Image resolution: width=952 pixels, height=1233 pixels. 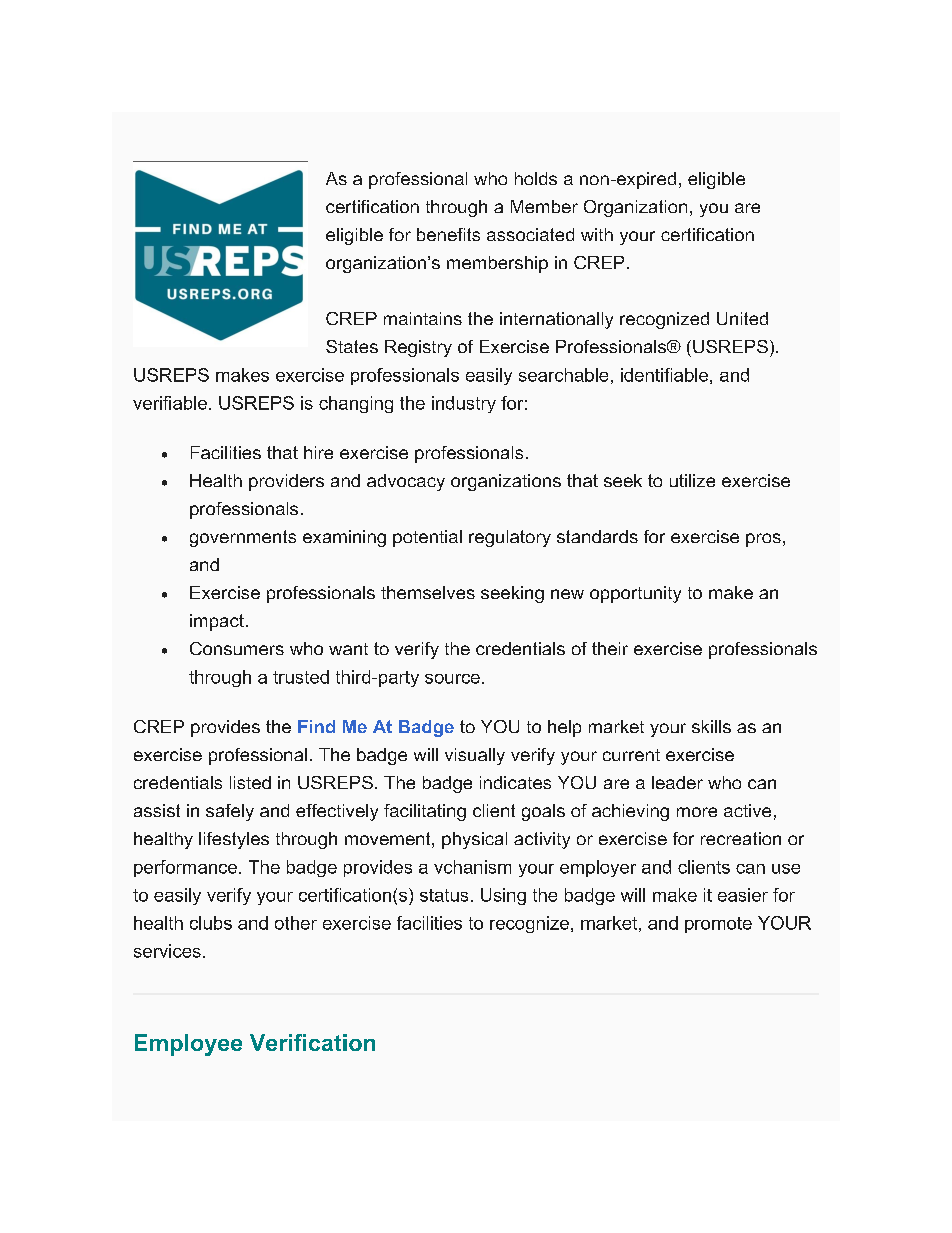 What do you see at coordinates (448, 234) in the page?
I see `benefits` at bounding box center [448, 234].
